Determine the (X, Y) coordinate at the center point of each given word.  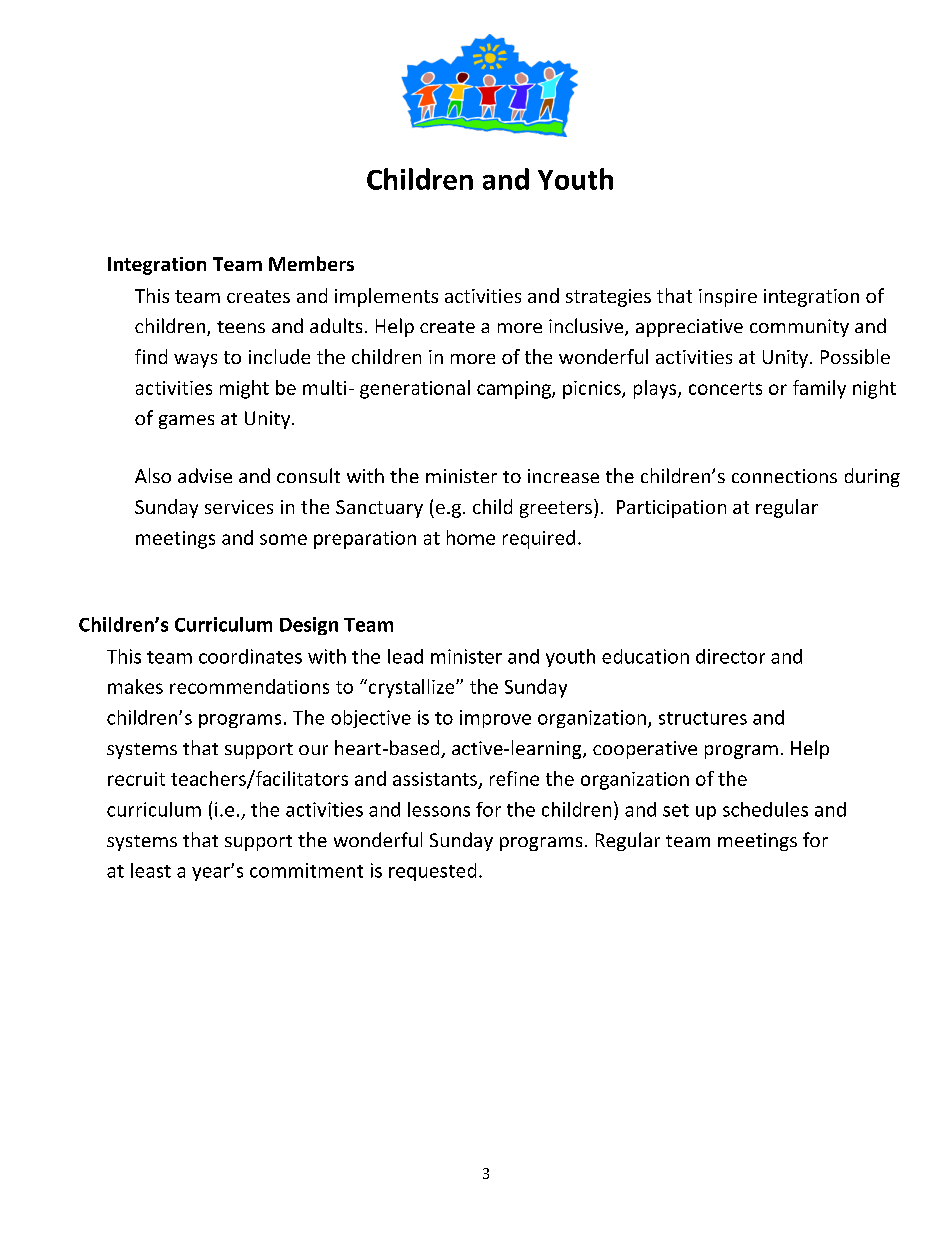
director (730, 656)
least (151, 870)
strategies (608, 298)
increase (563, 476)
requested (432, 872)
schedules (765, 809)
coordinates (250, 656)
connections (784, 476)
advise (205, 475)
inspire (728, 298)
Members (311, 263)
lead (405, 656)
